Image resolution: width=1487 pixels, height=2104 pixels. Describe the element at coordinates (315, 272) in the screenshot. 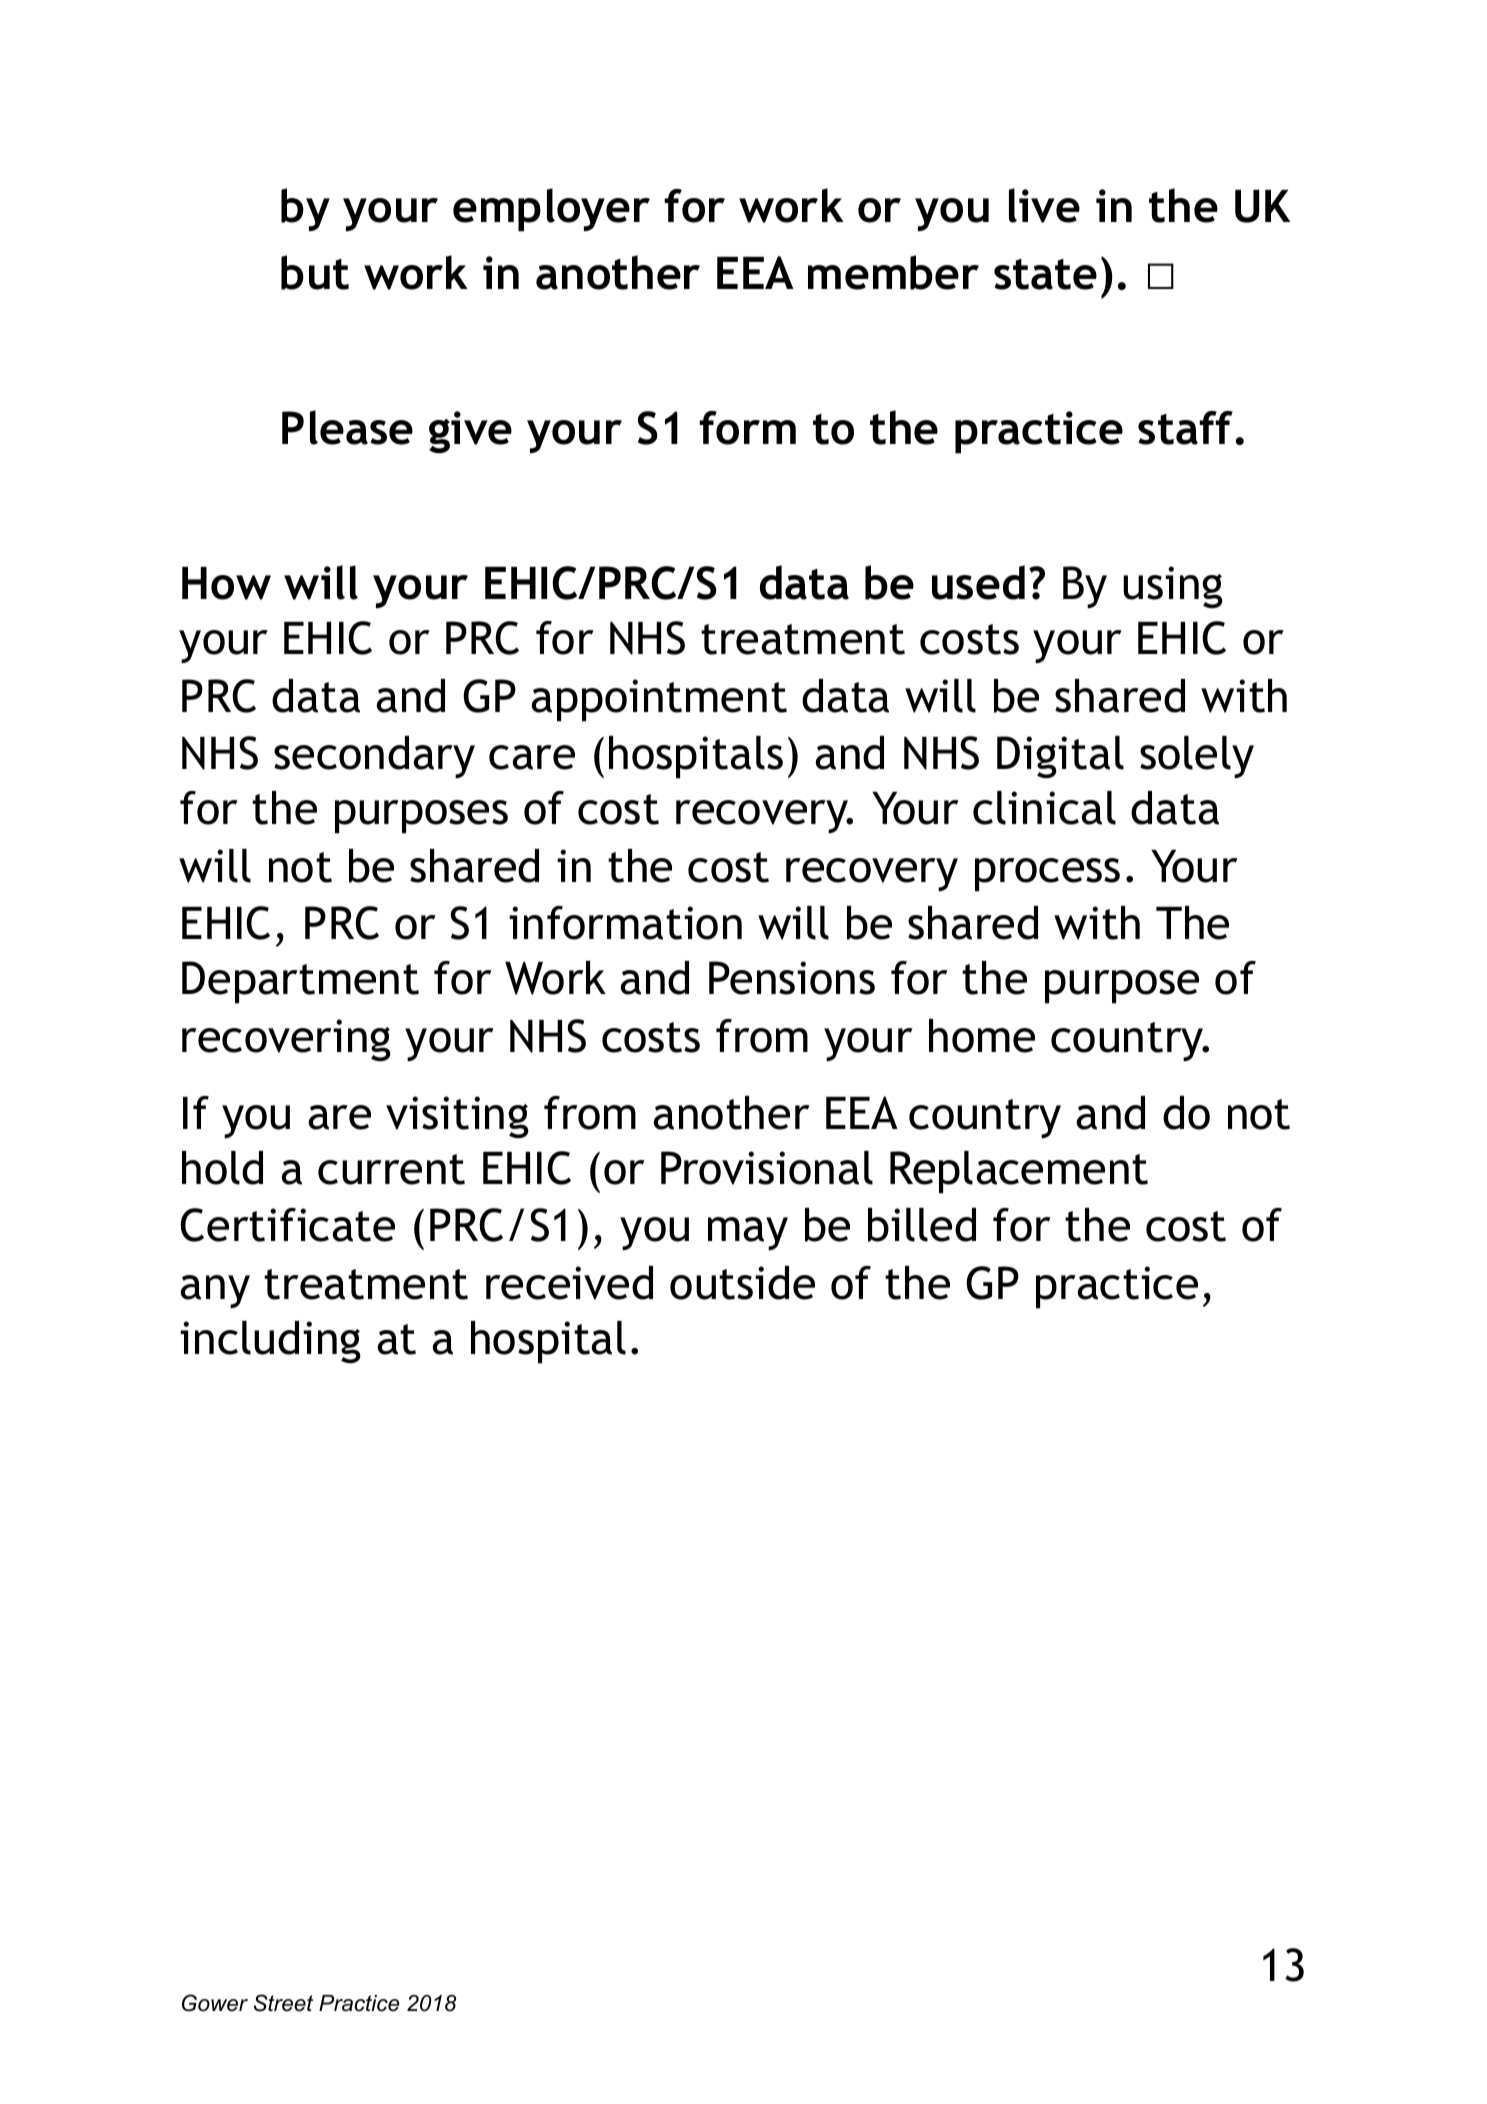

I see `but` at that location.
